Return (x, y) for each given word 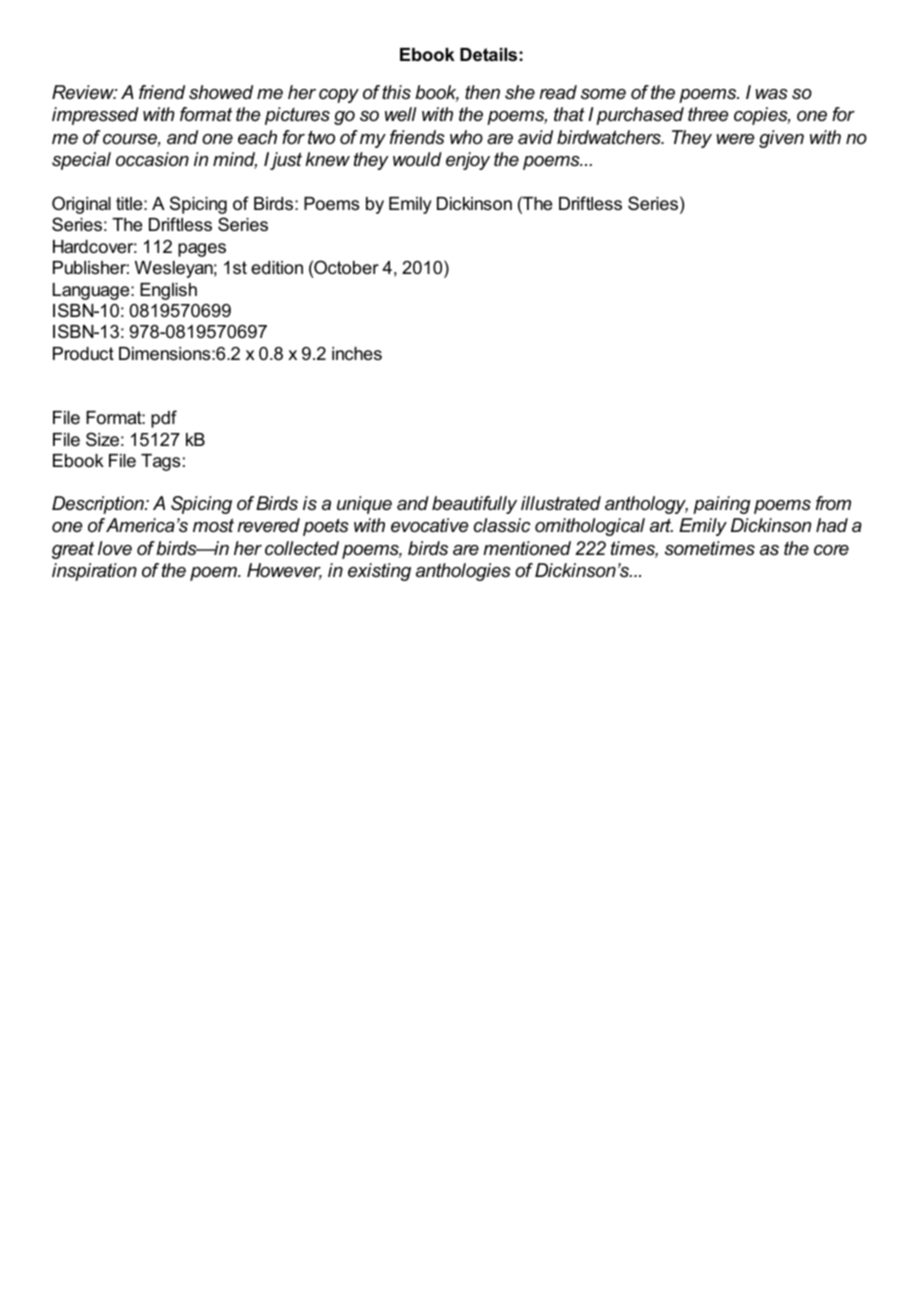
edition (277, 267)
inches (357, 353)
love (115, 548)
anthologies (463, 572)
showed (221, 92)
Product (83, 353)
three (708, 114)
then (482, 92)
